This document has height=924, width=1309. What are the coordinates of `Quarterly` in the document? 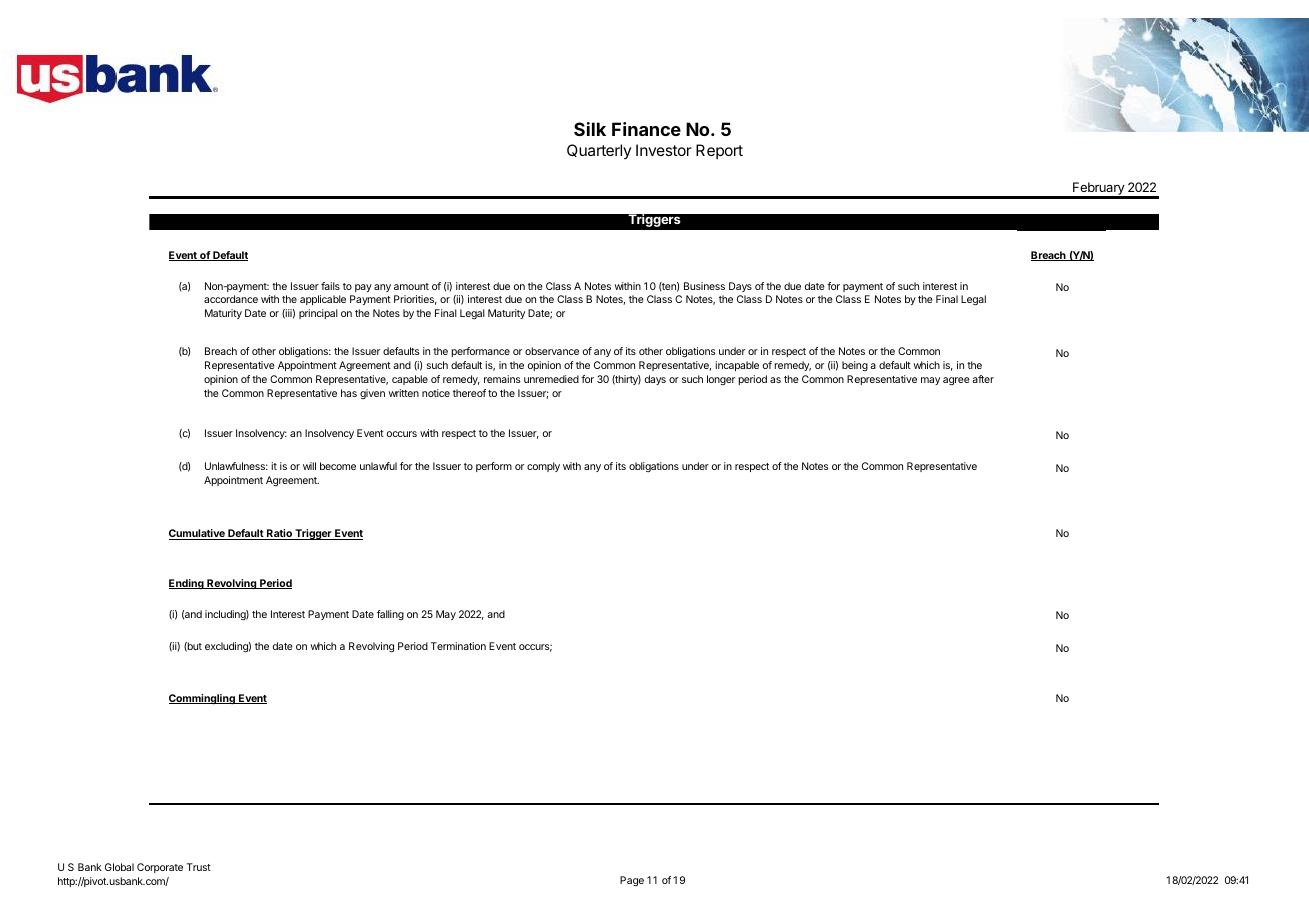 It's located at (599, 151).
